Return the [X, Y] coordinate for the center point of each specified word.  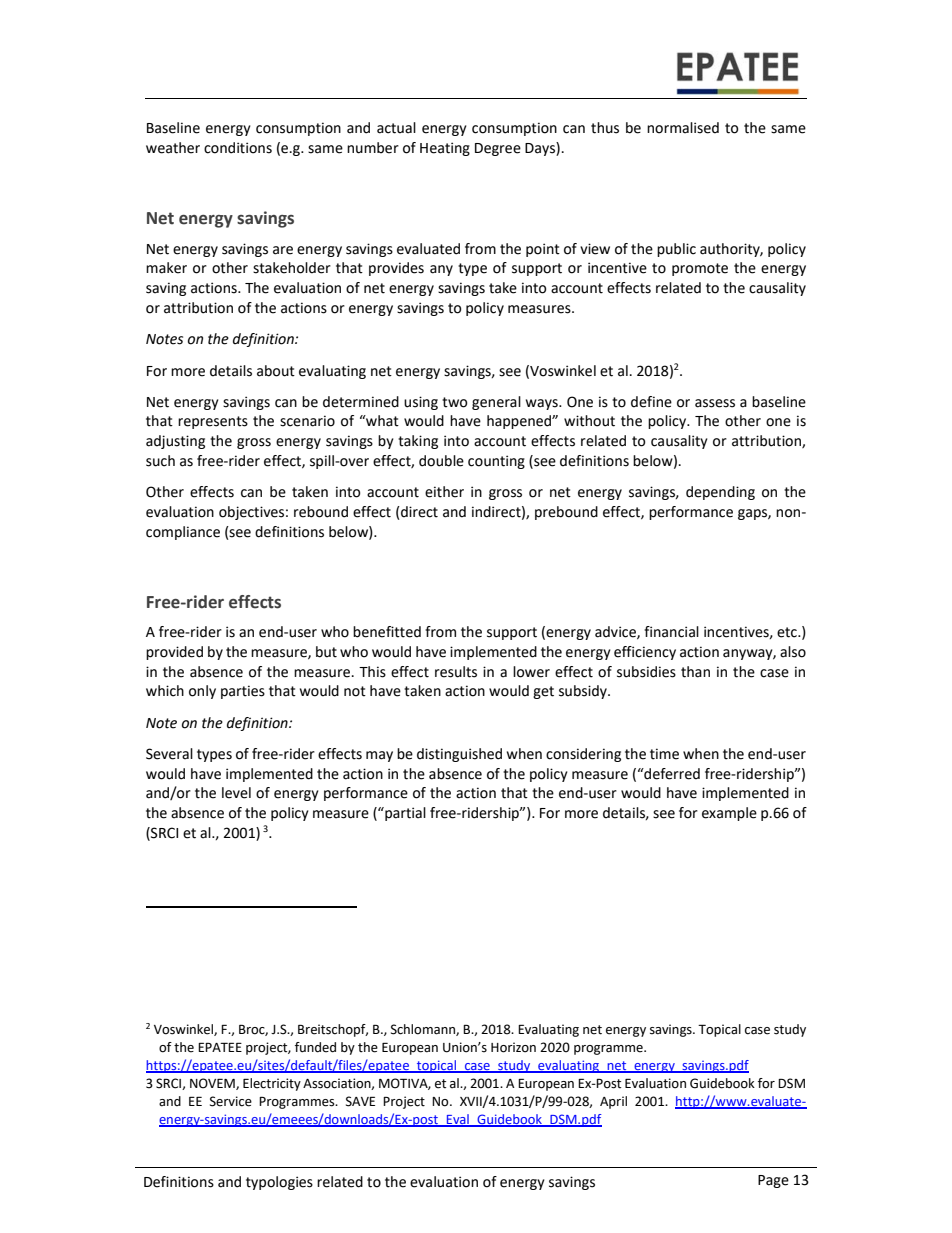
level [236, 793]
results [456, 672]
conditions [238, 148]
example [729, 814]
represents [213, 422]
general [496, 403]
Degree [498, 149]
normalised [683, 128]
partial [404, 814]
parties [243, 692]
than [695, 672]
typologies [279, 1183]
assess [715, 403]
